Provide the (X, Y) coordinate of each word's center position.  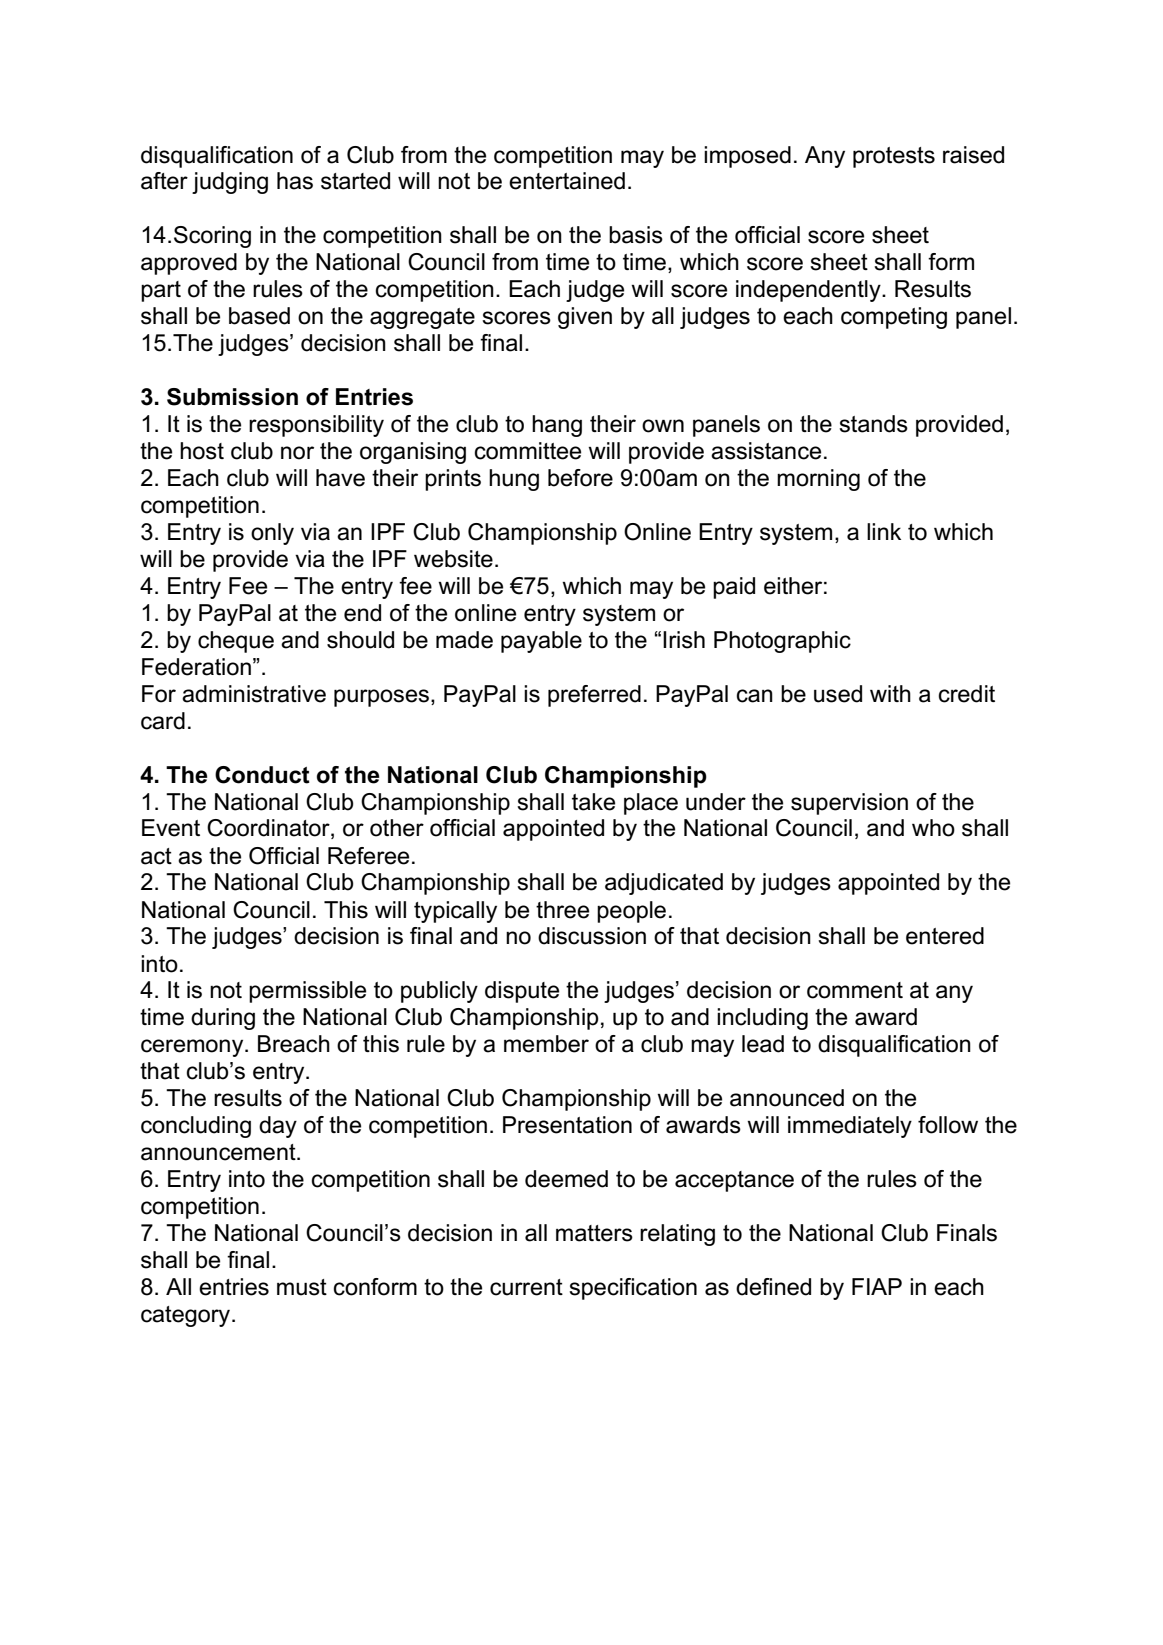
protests (894, 157)
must (302, 1287)
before (580, 478)
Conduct (262, 775)
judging (230, 183)
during (223, 1019)
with (890, 693)
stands (873, 424)
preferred (594, 696)
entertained (567, 181)
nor (297, 453)
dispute (522, 992)
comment (855, 990)
